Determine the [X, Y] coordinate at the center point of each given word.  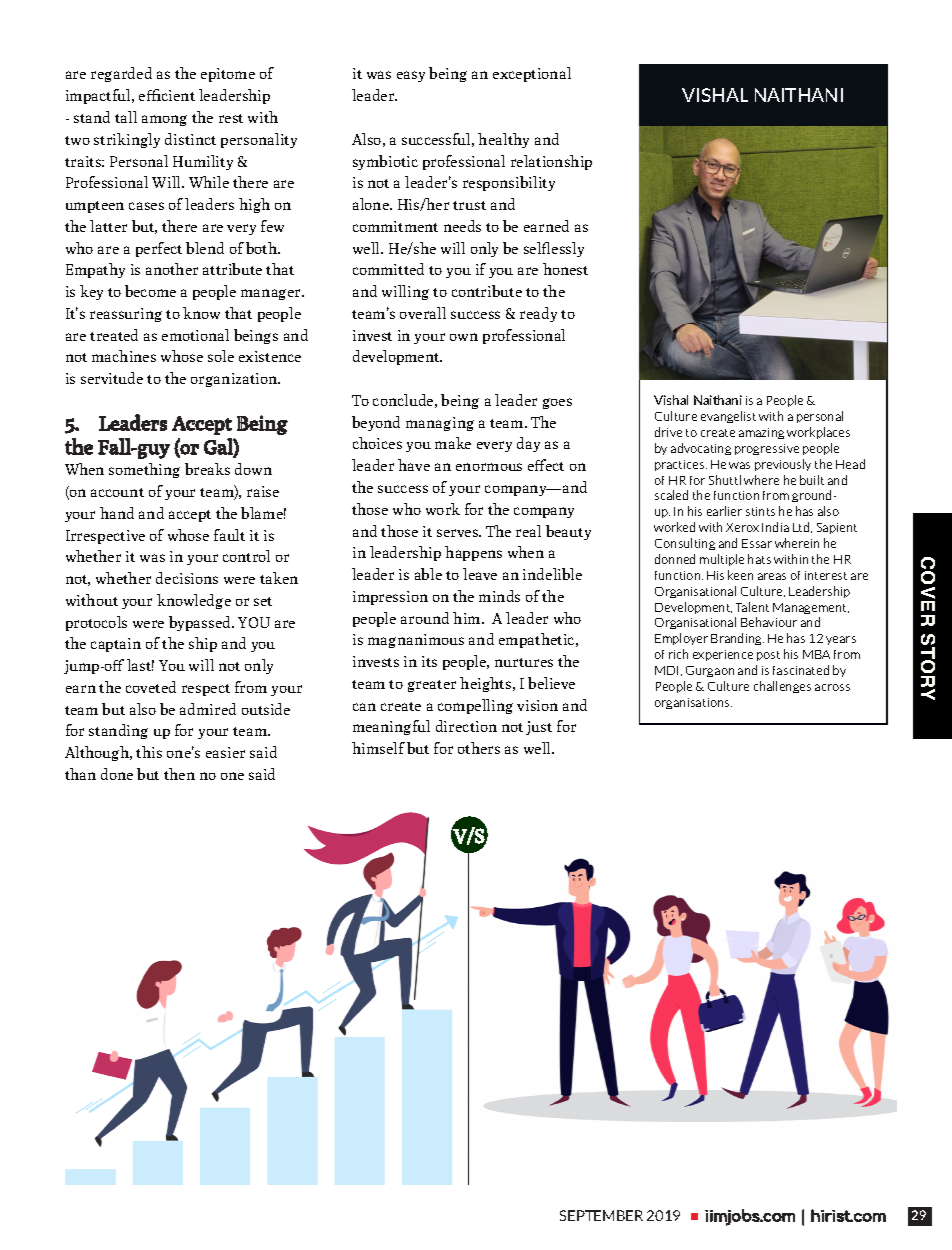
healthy [503, 140]
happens [473, 553]
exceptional [532, 74]
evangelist [728, 417]
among [164, 120]
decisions [187, 578]
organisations [693, 703]
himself [378, 748]
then [179, 774]
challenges [782, 687]
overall [423, 313]
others [479, 748]
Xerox [742, 527]
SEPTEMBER [601, 1215]
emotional [195, 335]
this [149, 752]
